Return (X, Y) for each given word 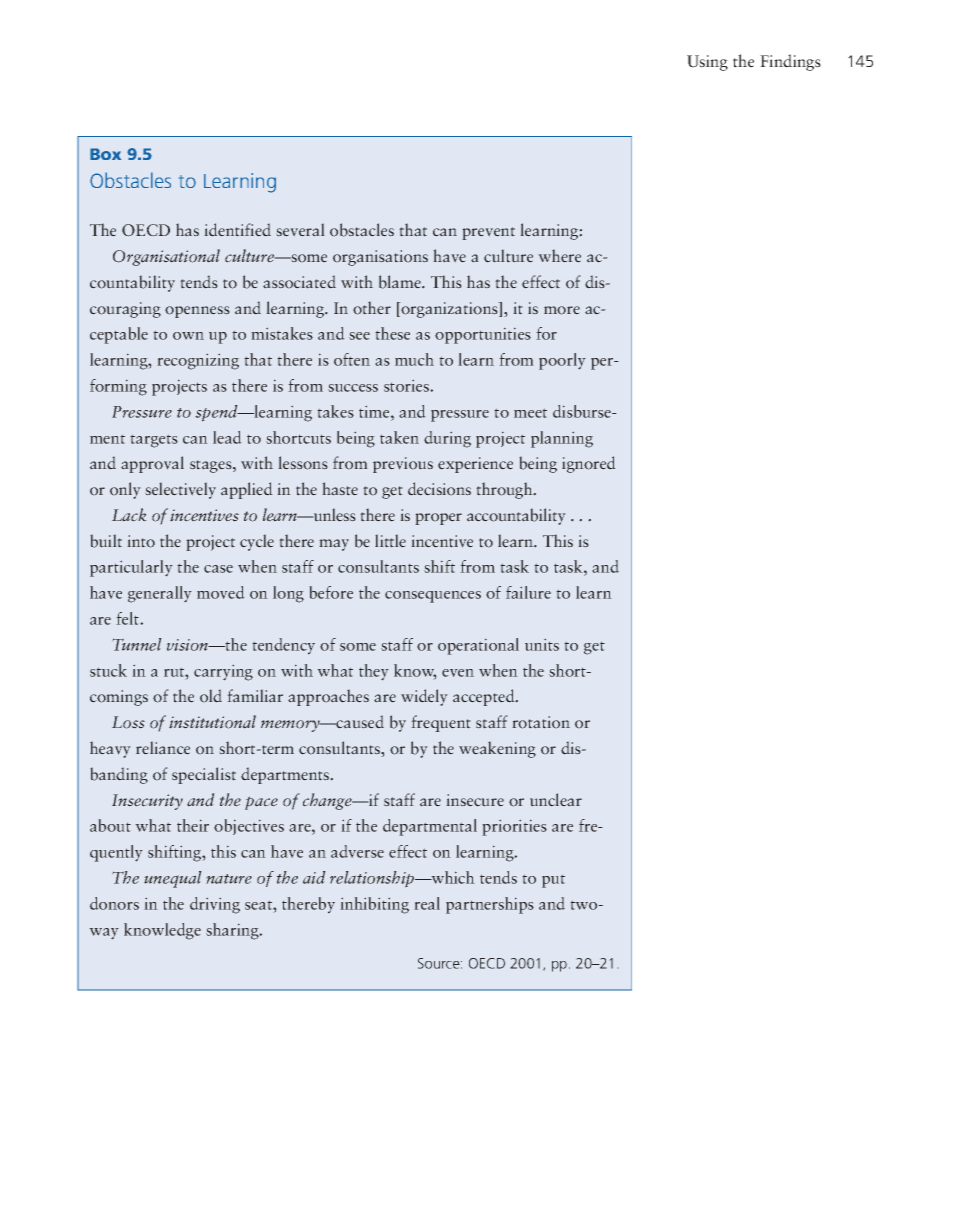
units (542, 644)
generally (160, 594)
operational (478, 646)
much (414, 359)
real (427, 903)
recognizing (198, 361)
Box (105, 154)
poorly (562, 361)
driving (215, 905)
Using (707, 63)
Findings (790, 62)
